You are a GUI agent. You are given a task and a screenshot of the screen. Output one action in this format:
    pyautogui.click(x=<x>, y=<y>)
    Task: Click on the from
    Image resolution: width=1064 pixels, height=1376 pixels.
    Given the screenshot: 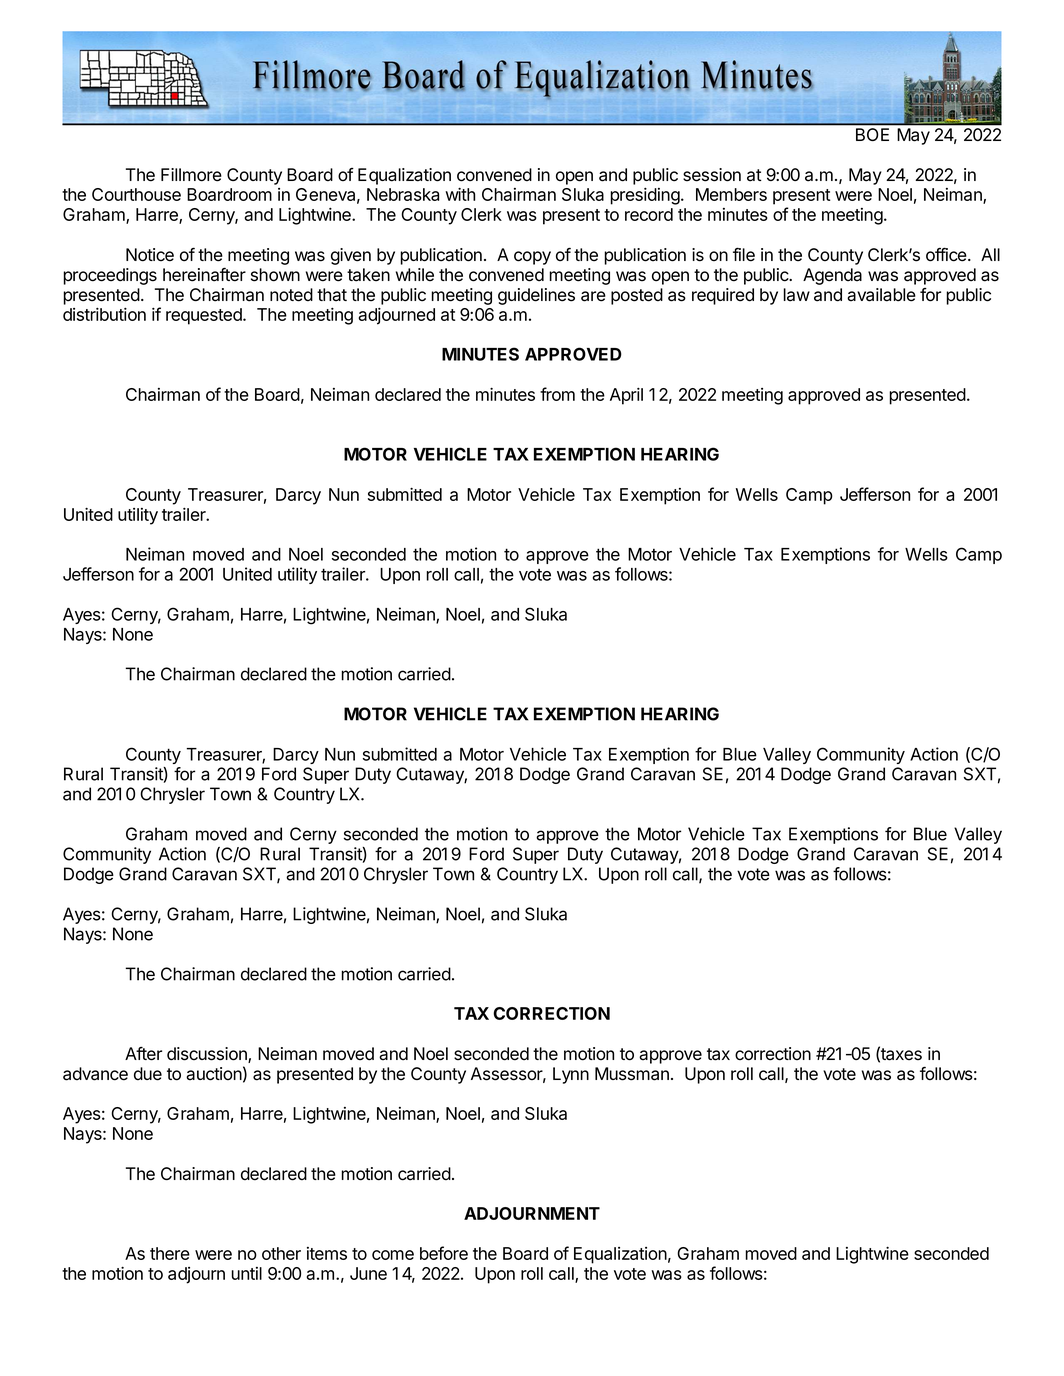 What is the action you would take?
    pyautogui.click(x=557, y=394)
